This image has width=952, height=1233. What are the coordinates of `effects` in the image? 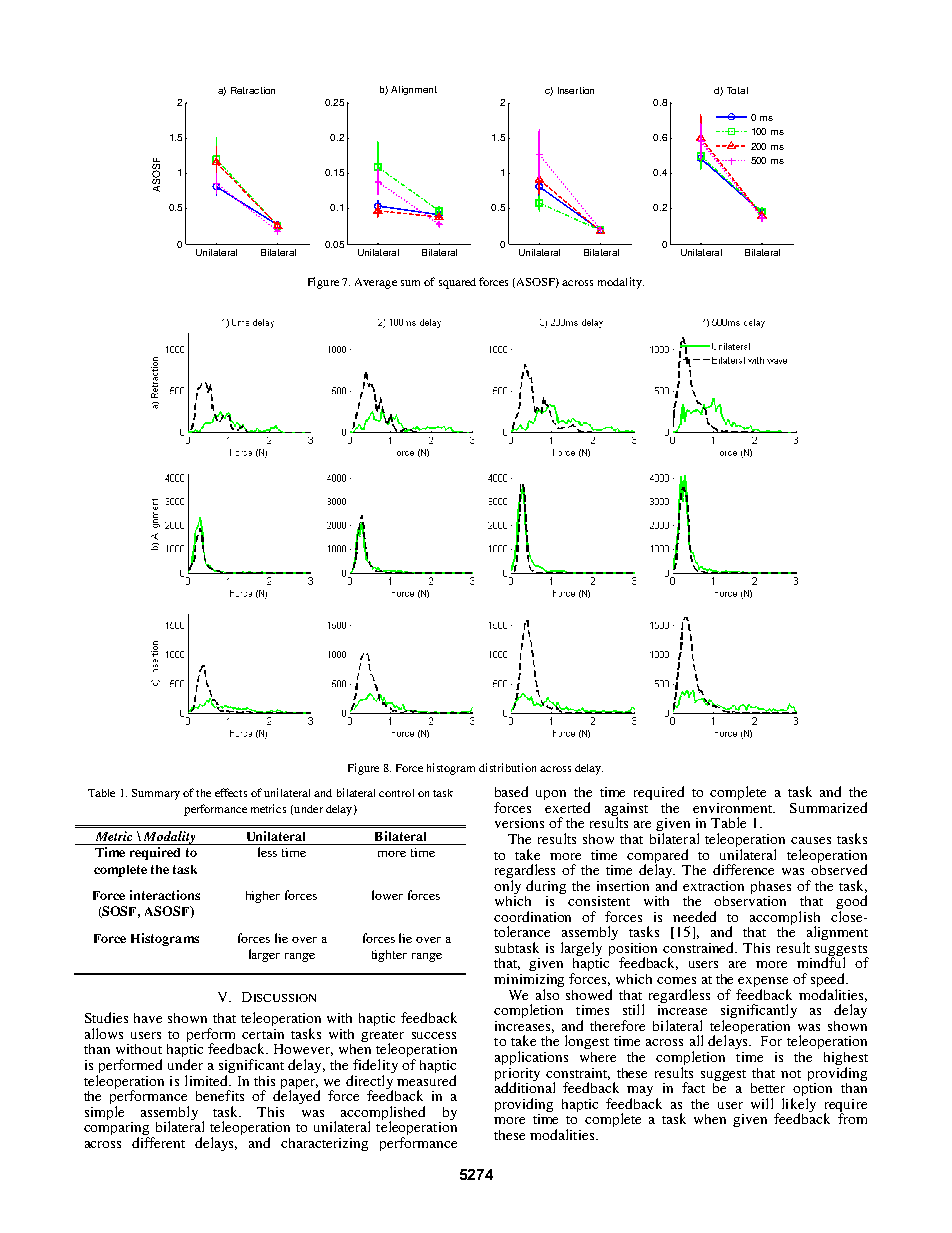 It's located at (231, 792).
